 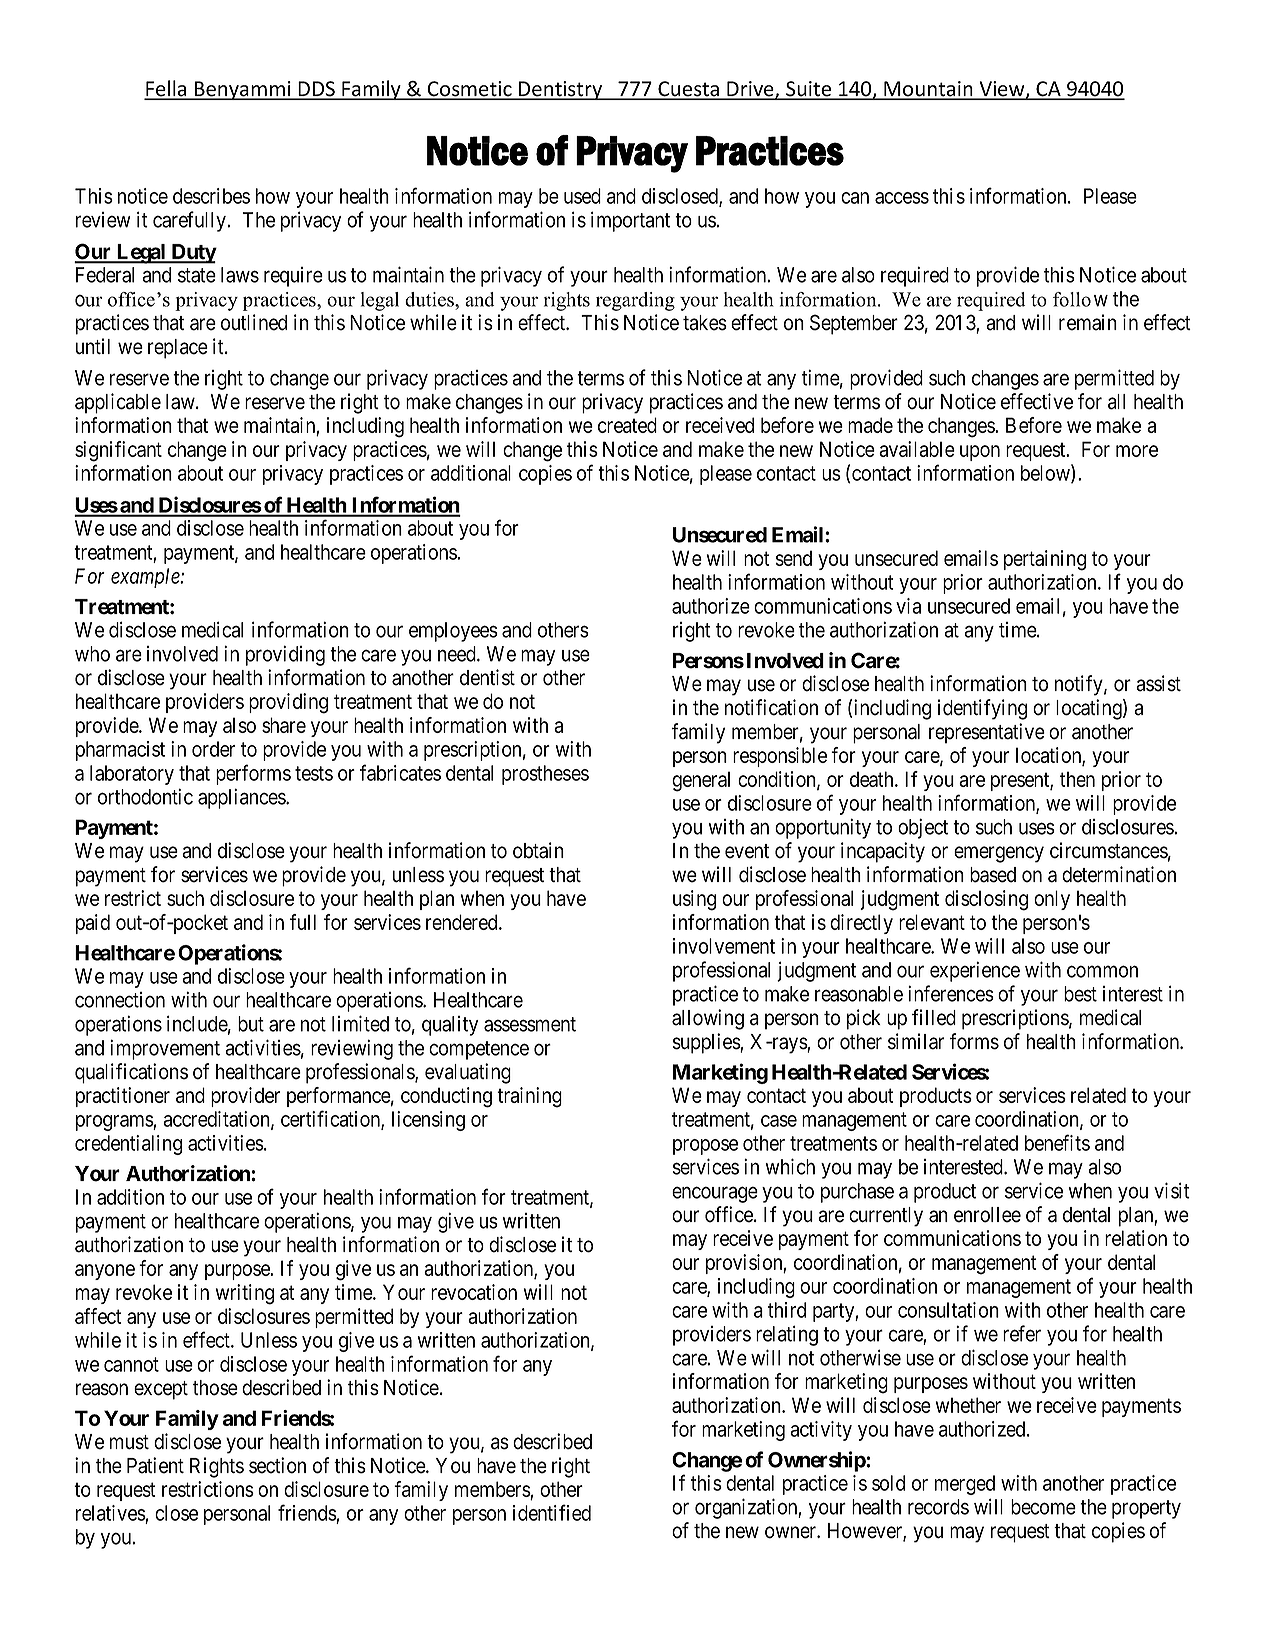 What do you see at coordinates (166, 89) in the screenshot?
I see `Fella` at bounding box center [166, 89].
